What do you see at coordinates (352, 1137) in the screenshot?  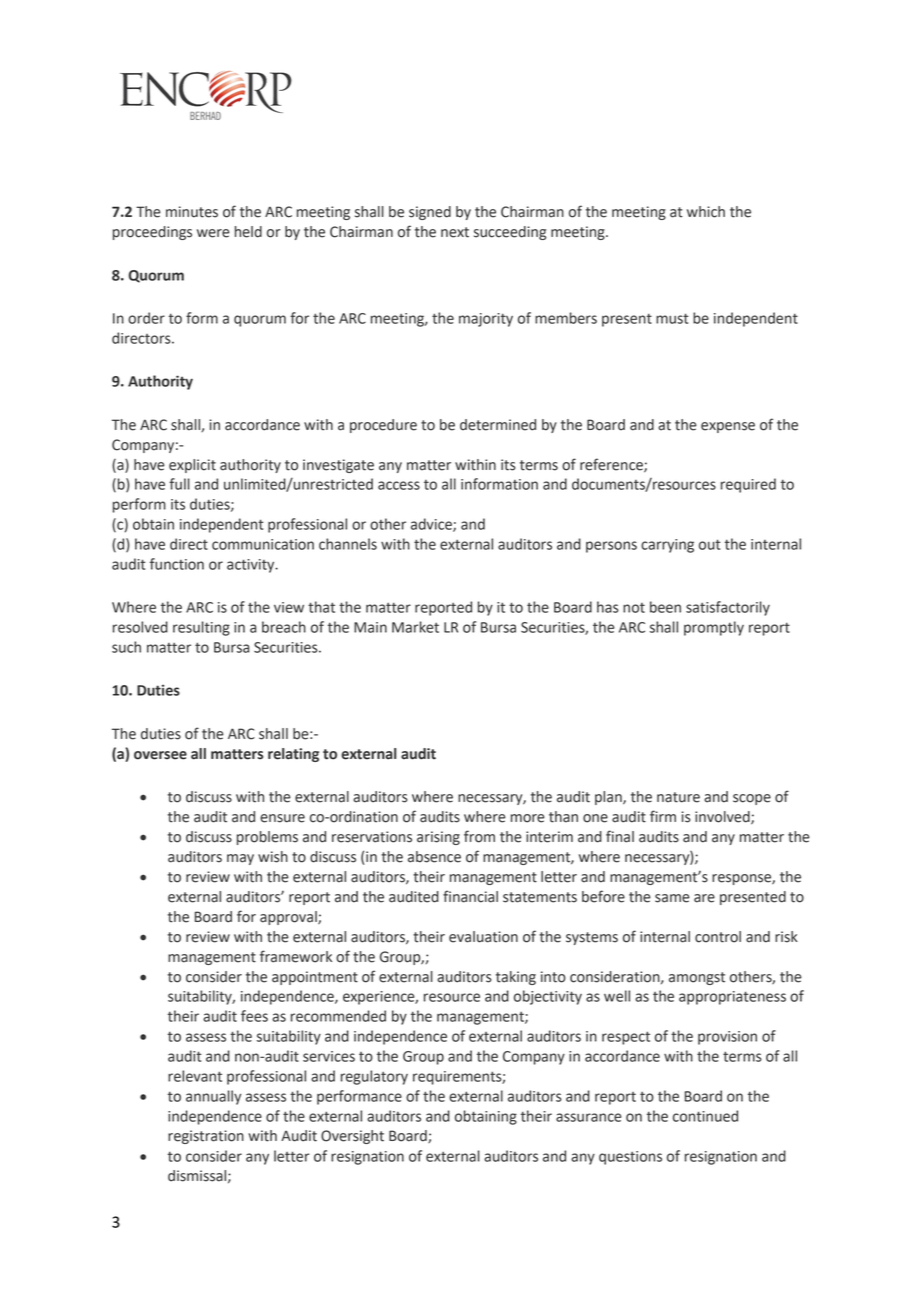 I see `Oversight` at bounding box center [352, 1137].
